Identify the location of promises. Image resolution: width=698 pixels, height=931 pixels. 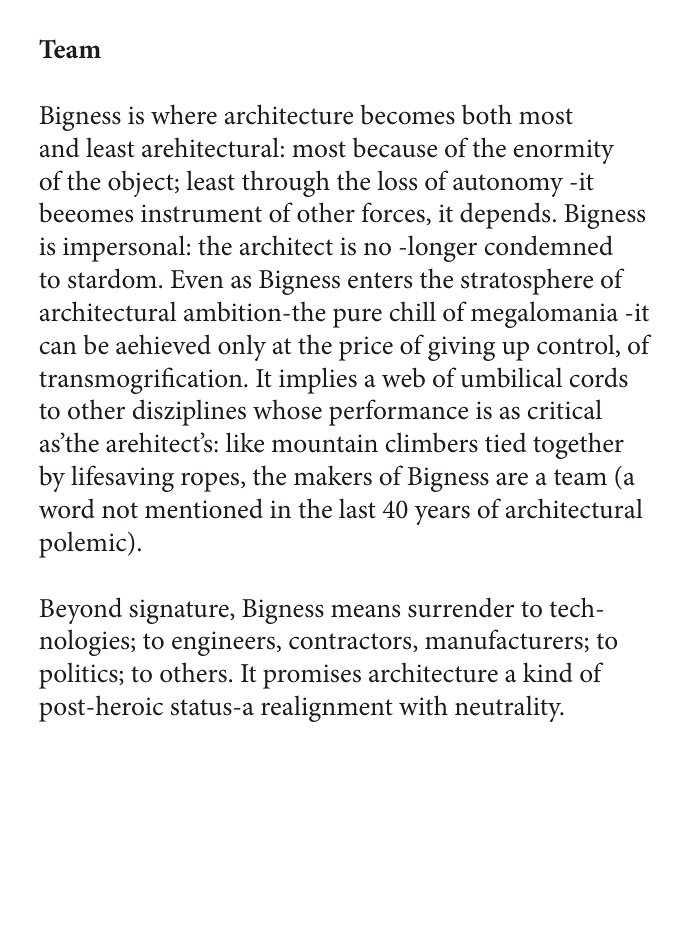
(312, 676).
